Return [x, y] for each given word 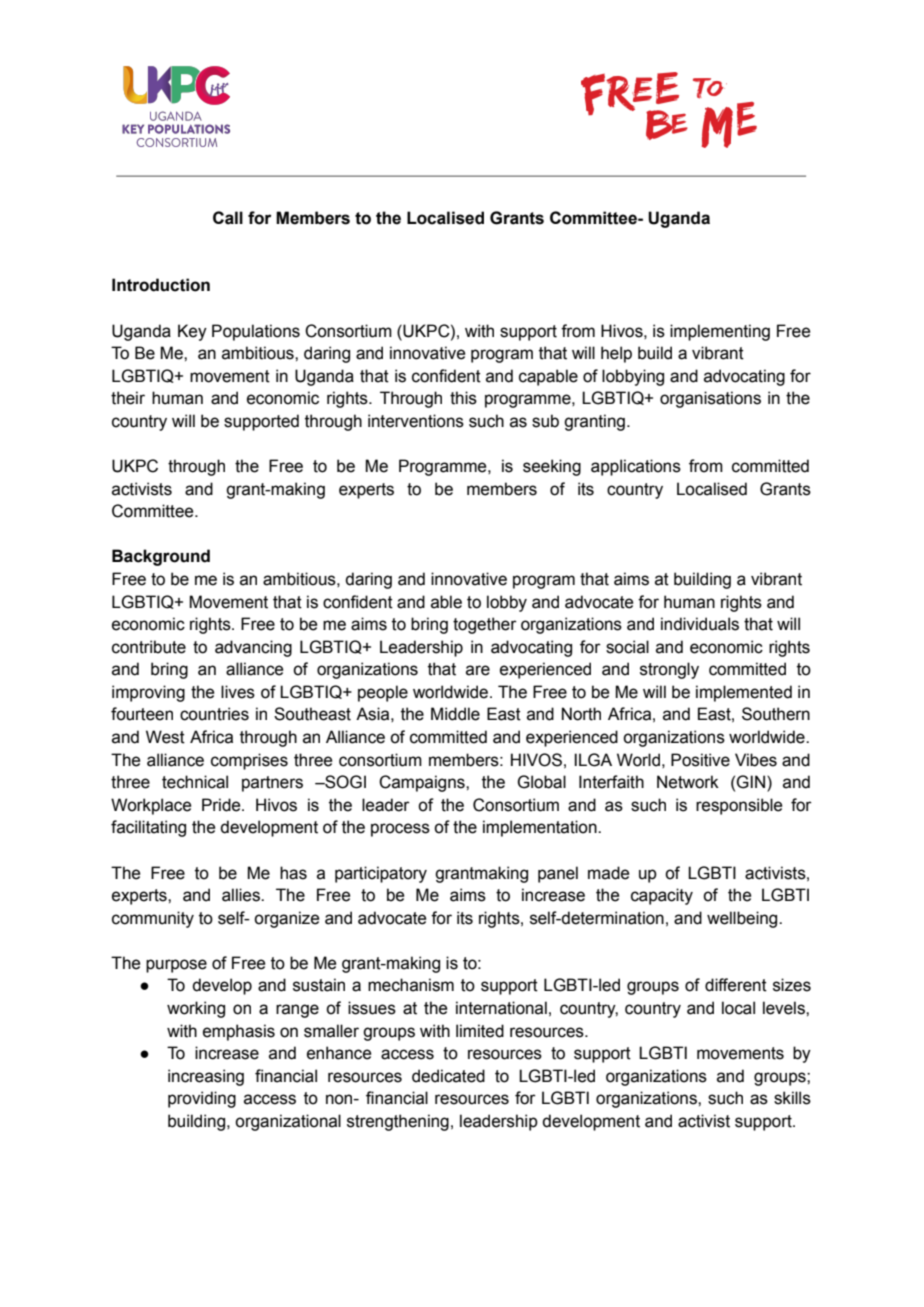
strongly [669, 670]
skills [792, 1098]
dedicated [448, 1076]
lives [238, 692]
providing [202, 1099]
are [478, 670]
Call [228, 218]
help [616, 354]
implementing [720, 332]
